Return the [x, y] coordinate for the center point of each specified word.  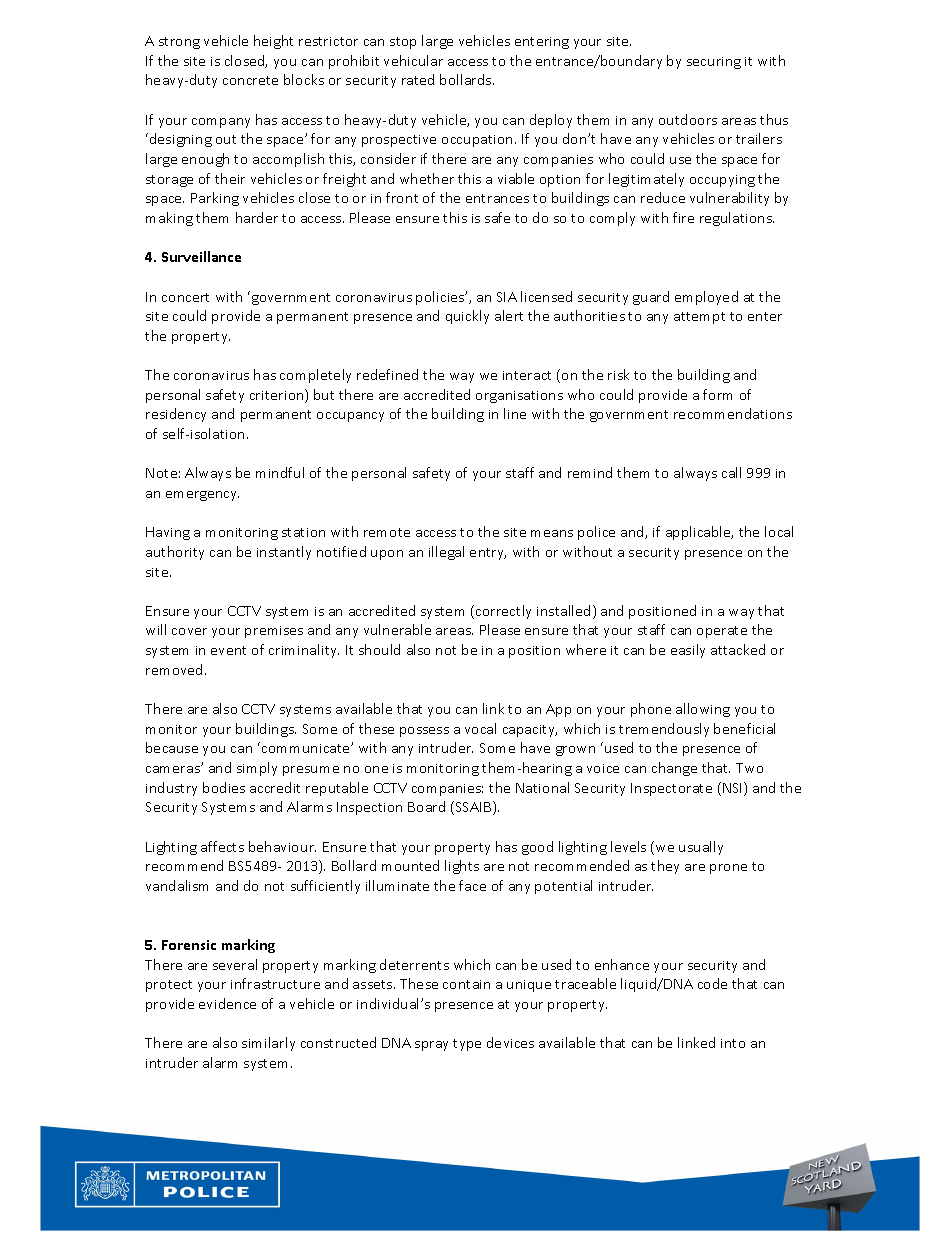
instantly [284, 553]
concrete [250, 80]
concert [185, 297]
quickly [467, 317]
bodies [224, 787]
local [779, 531]
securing [714, 63]
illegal [446, 553]
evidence [227, 1003]
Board [426, 806]
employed [706, 298]
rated [418, 79]
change [674, 769]
